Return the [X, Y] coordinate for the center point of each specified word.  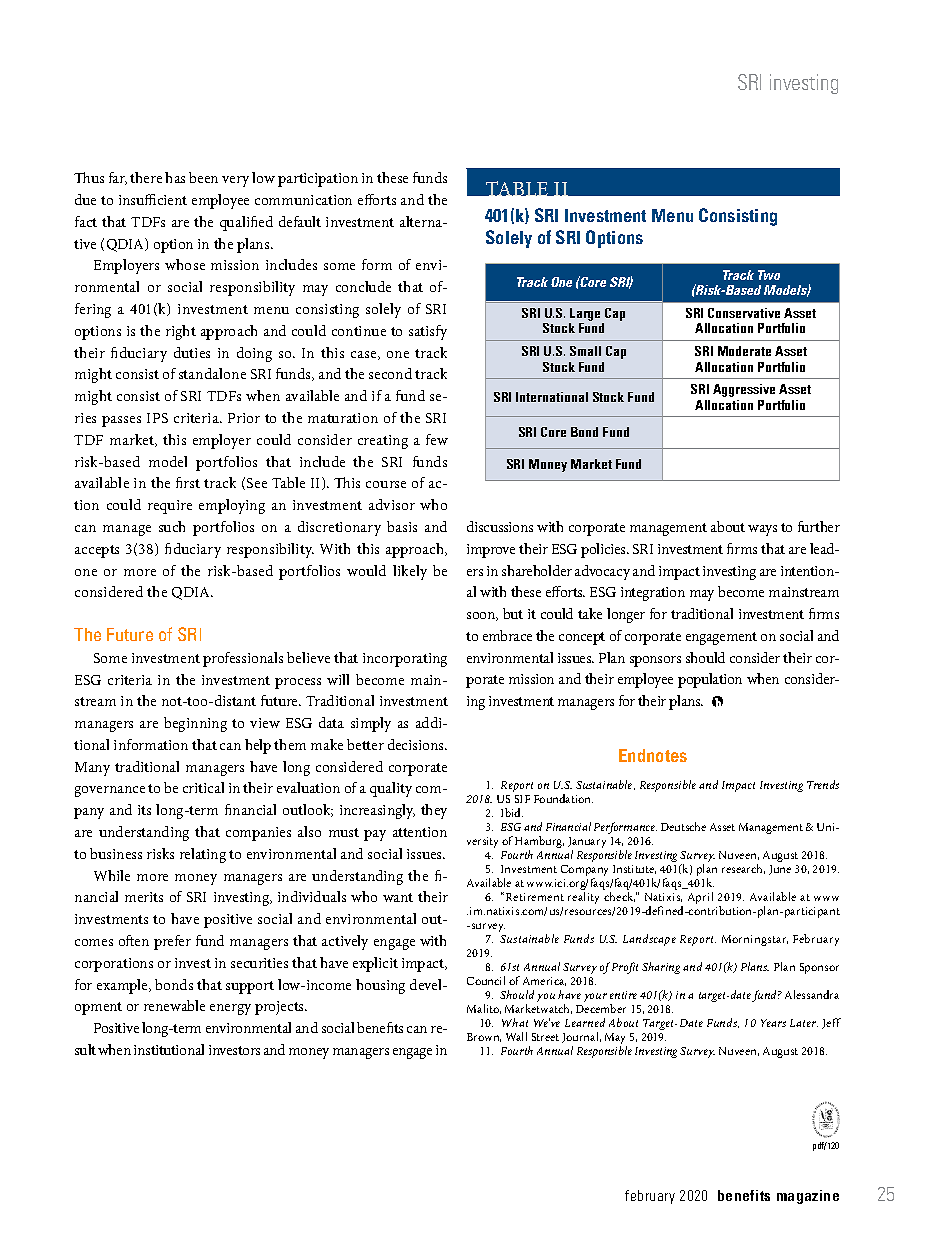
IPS [157, 418]
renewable [174, 1005]
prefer [172, 942]
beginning [195, 724]
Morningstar [755, 940]
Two [769, 275]
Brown [484, 1037]
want [398, 897]
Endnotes [653, 755]
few [437, 439]
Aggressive [744, 390]
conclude [363, 286]
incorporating [405, 660]
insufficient [153, 199]
